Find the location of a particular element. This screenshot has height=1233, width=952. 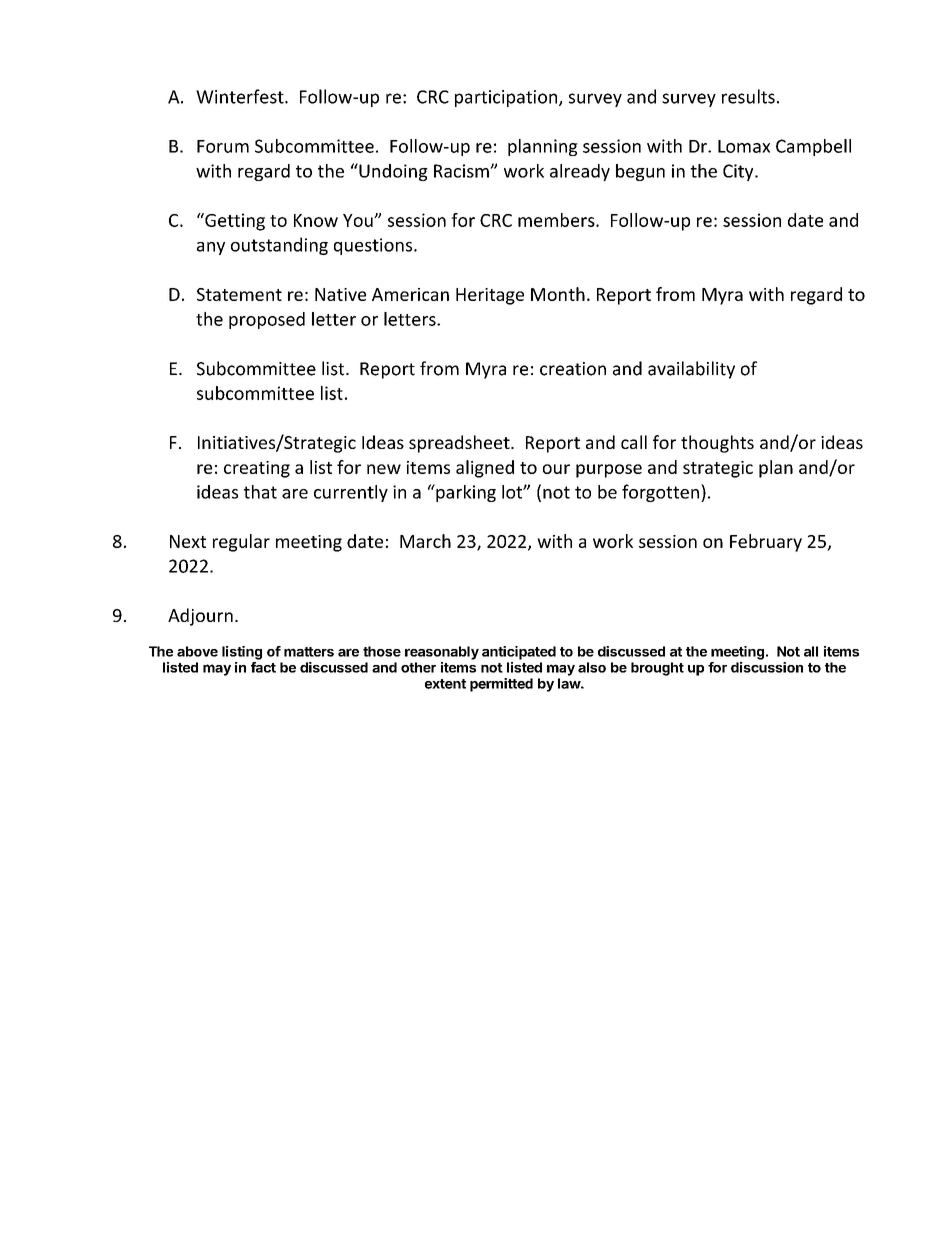

participation is located at coordinates (506, 98).
